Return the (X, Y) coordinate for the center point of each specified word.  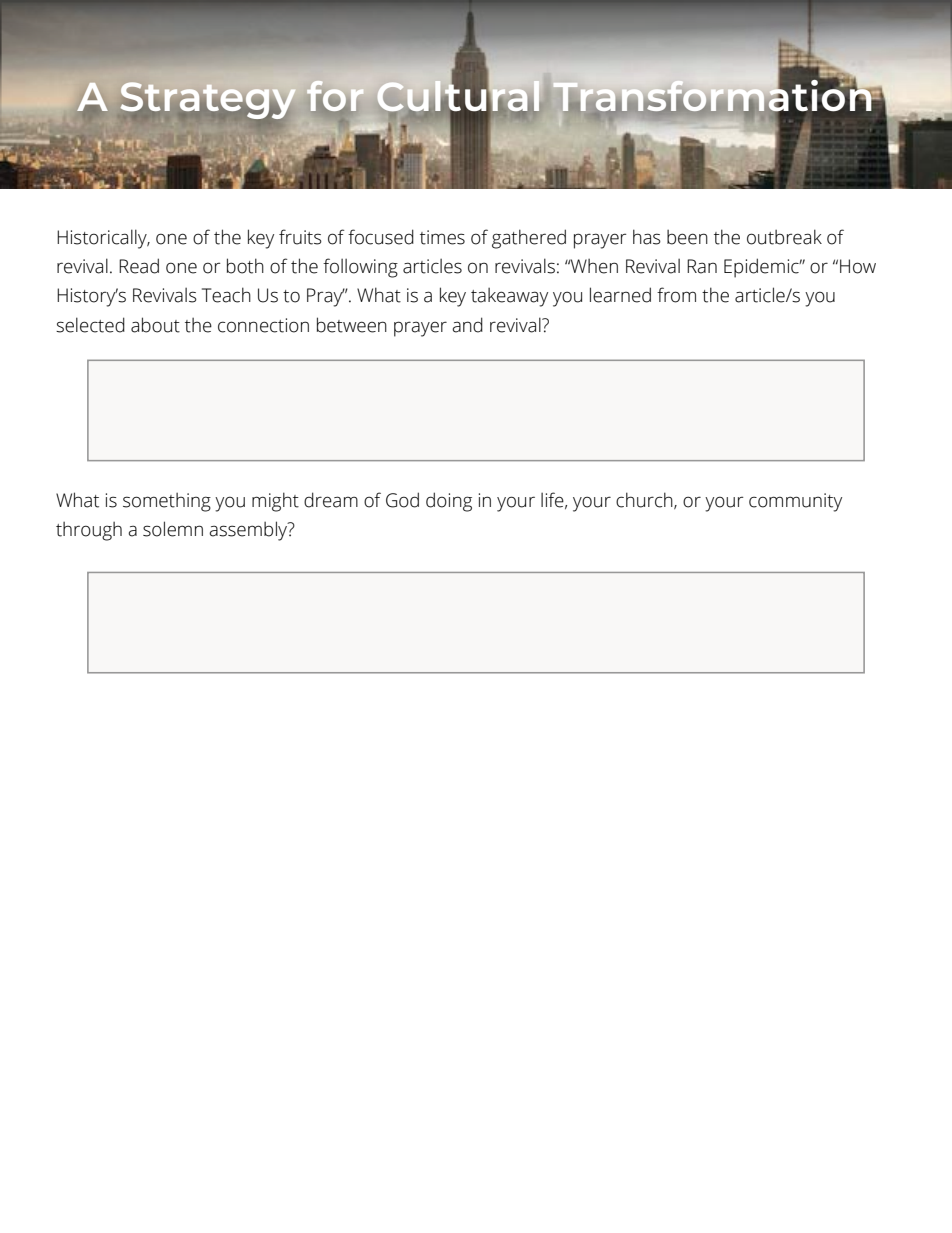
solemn (173, 529)
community (795, 502)
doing (449, 502)
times (442, 237)
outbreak (784, 237)
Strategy (208, 101)
